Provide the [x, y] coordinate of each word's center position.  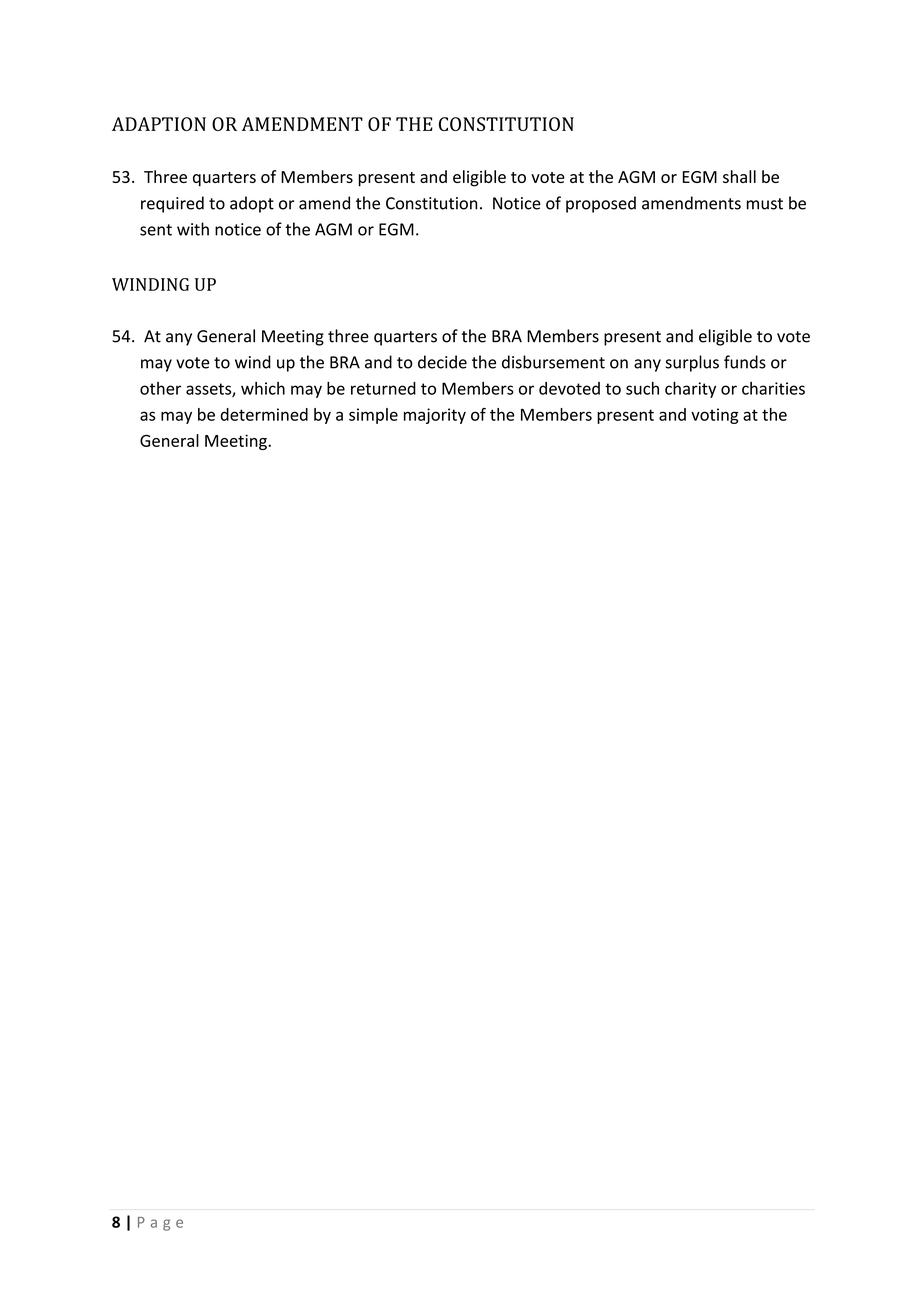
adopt [252, 204]
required [172, 204]
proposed [601, 204]
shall [739, 176]
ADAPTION [159, 124]
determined [264, 414]
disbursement [553, 362]
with [193, 229]
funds [745, 362]
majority [435, 416]
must [765, 204]
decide [442, 362]
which [263, 388]
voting [715, 416]
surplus [692, 363]
